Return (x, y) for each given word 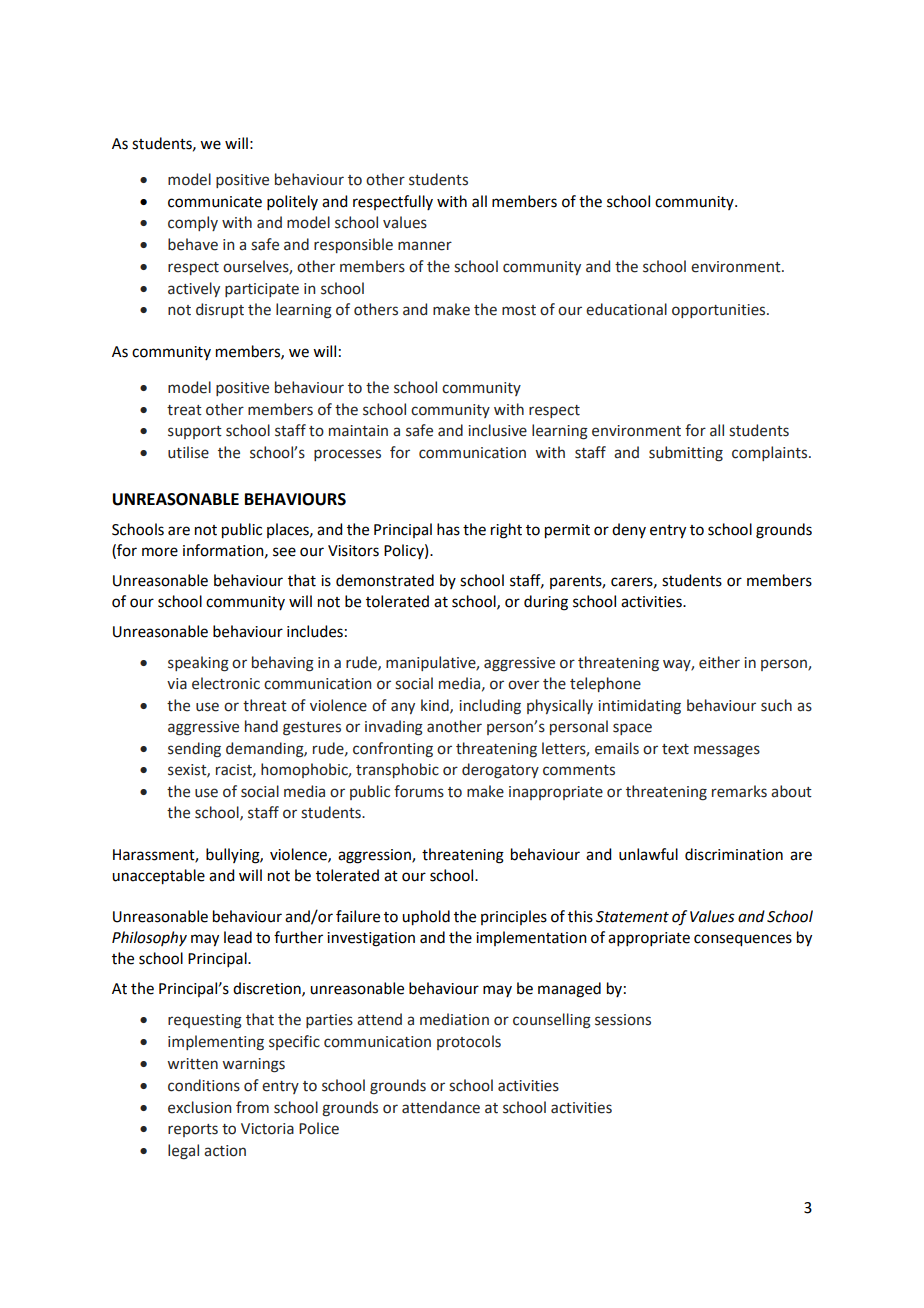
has (448, 529)
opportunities (720, 311)
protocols (469, 1042)
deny (629, 530)
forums (419, 791)
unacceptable (158, 877)
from (252, 1107)
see (284, 552)
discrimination (734, 854)
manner (425, 246)
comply (193, 223)
